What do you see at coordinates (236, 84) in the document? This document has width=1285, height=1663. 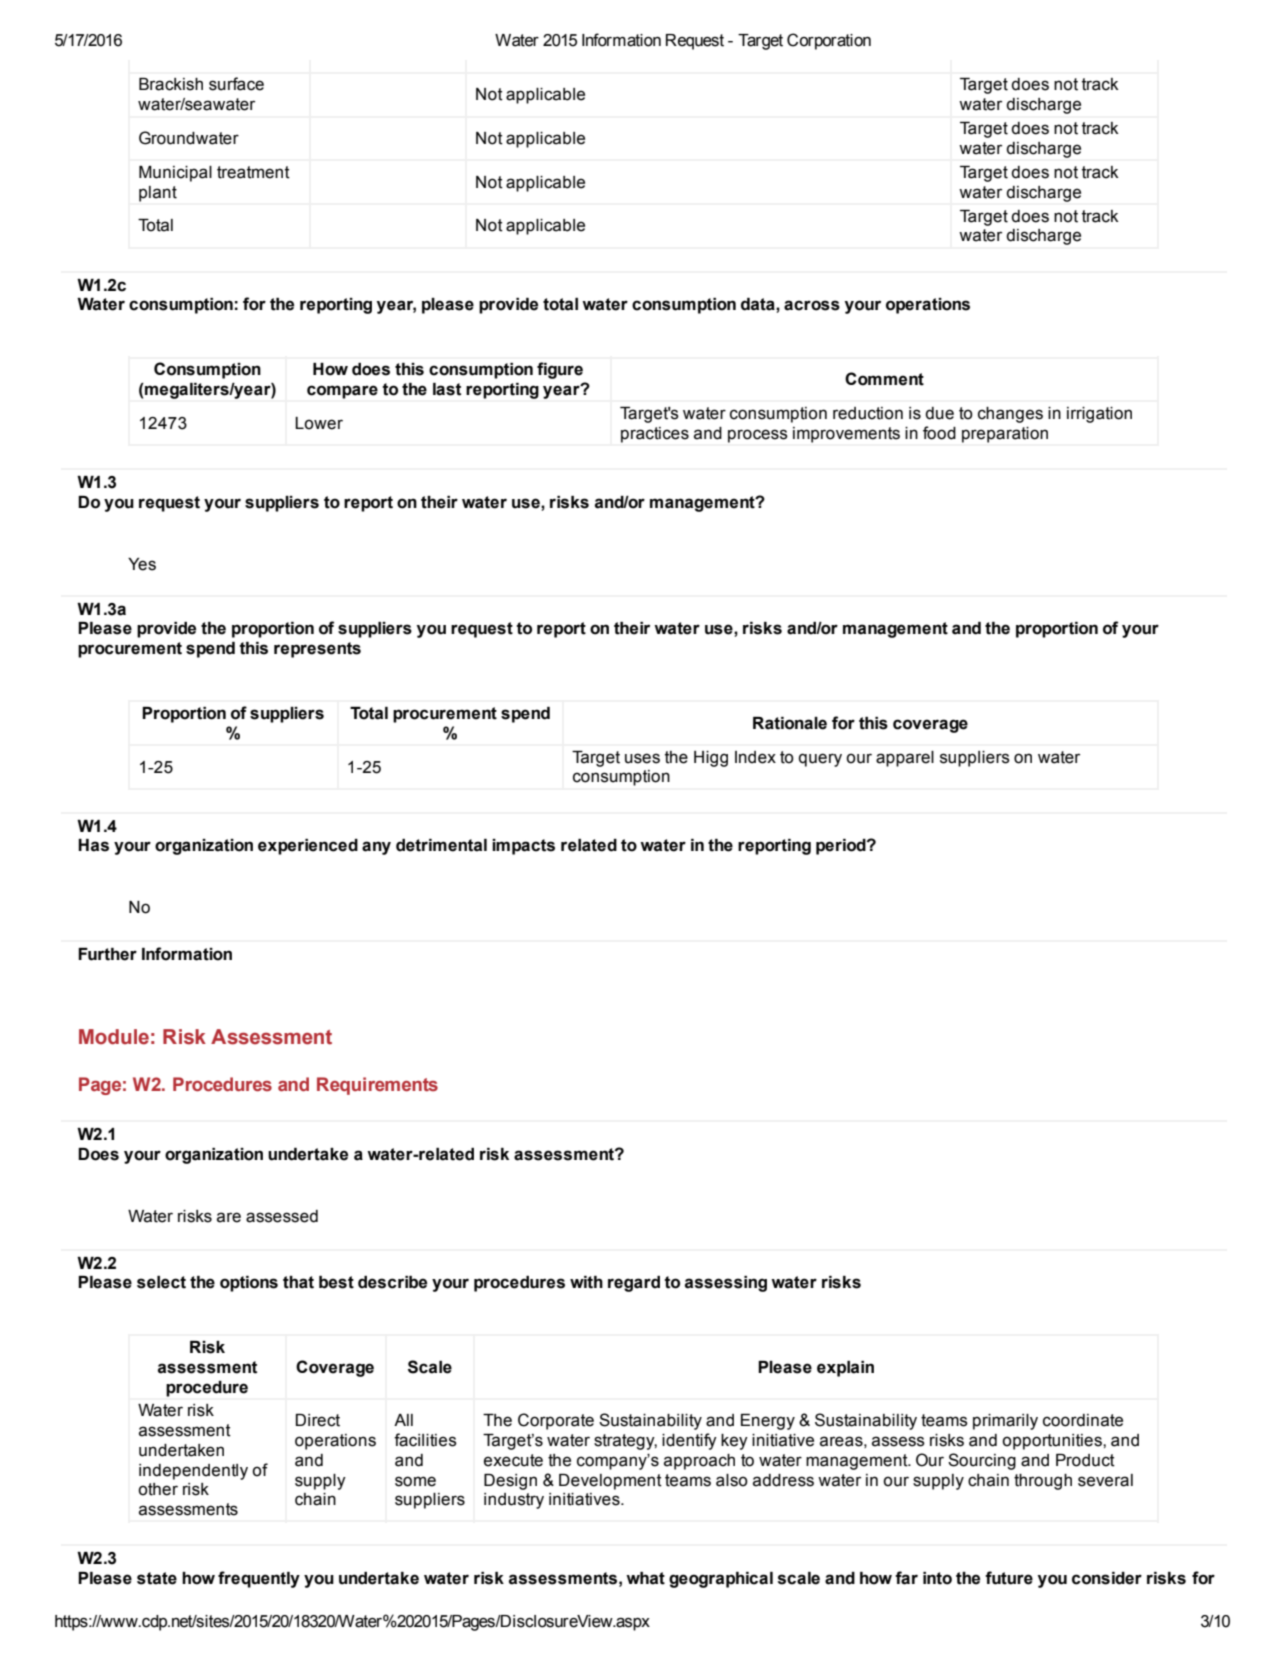 I see `surface` at bounding box center [236, 84].
